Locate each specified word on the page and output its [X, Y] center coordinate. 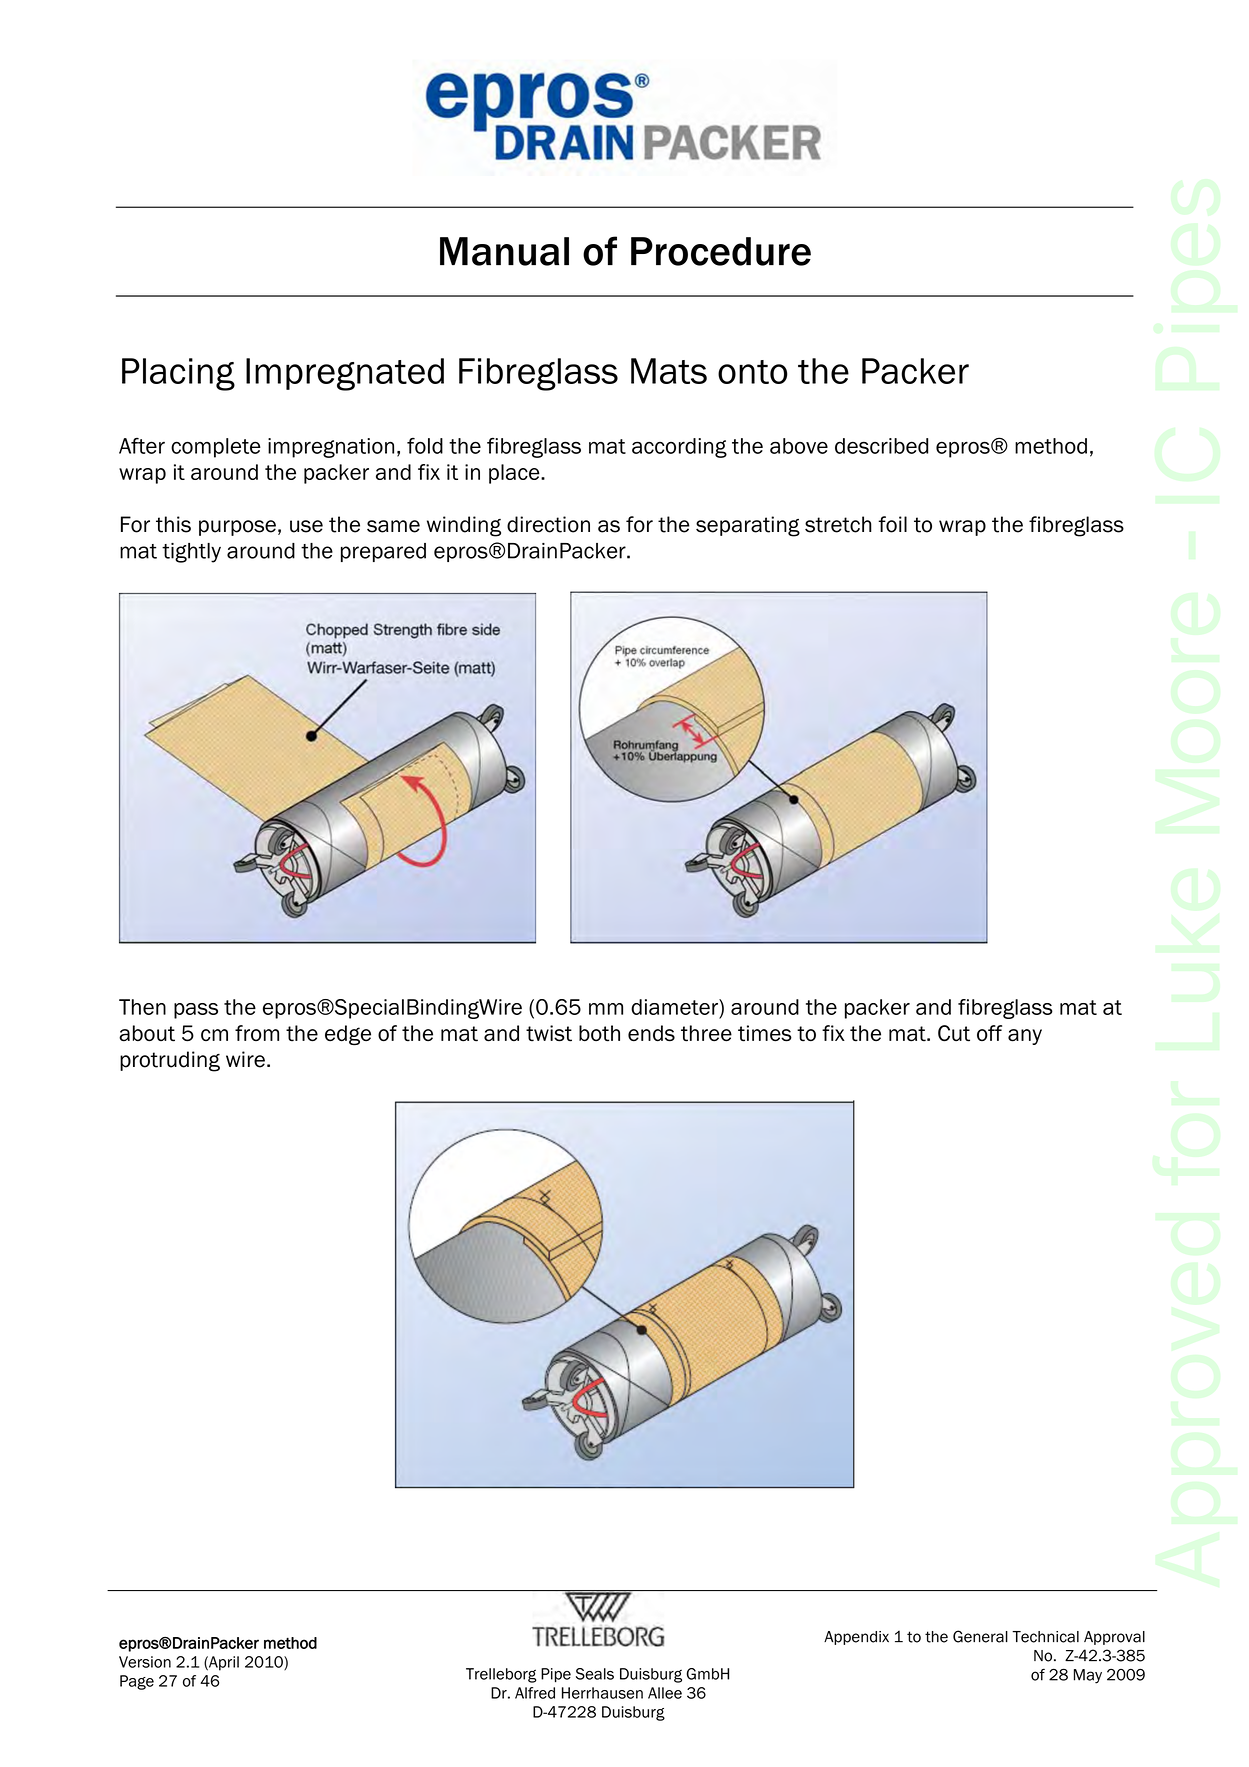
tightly [191, 553]
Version [145, 1662]
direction [548, 524]
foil [892, 524]
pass [196, 1011]
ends [651, 1033]
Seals [595, 1674]
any [1025, 1037]
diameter [675, 1007]
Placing [178, 374]
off [989, 1033]
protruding [170, 1061]
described [881, 446]
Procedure [721, 251]
